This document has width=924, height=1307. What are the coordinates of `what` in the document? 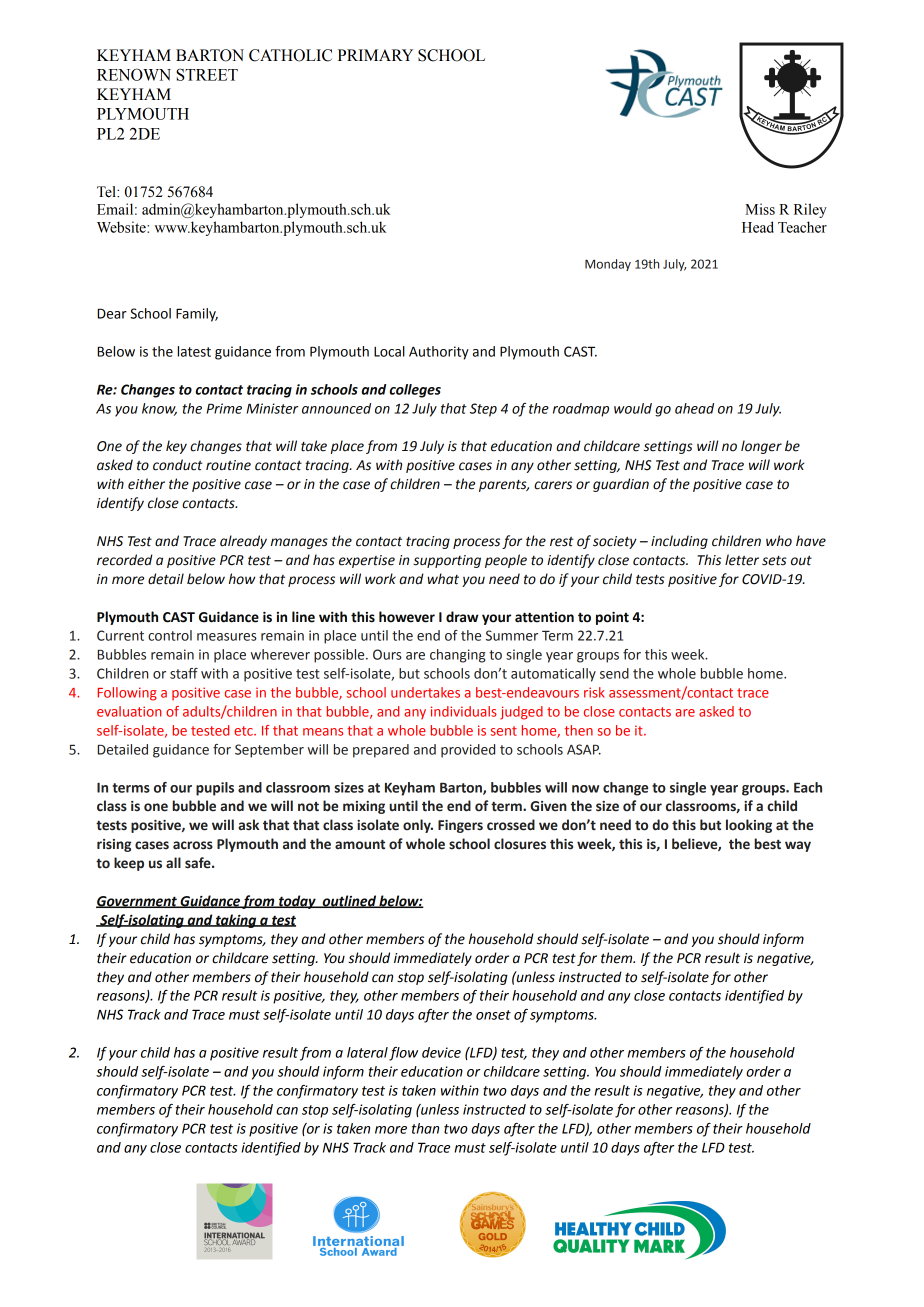 It's located at (443, 579).
